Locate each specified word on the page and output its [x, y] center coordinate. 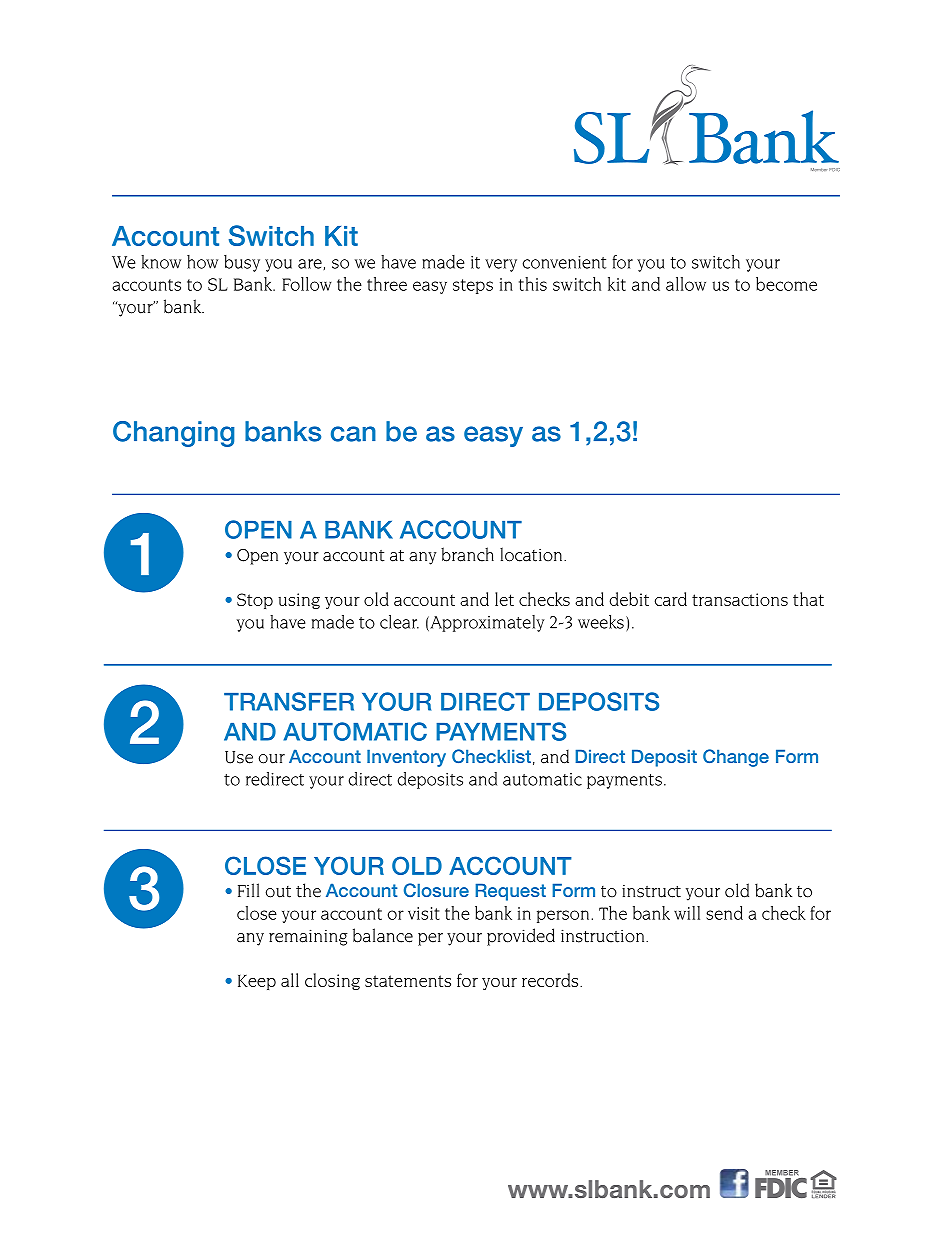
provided [521, 937]
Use [239, 757]
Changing [173, 434]
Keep [257, 982]
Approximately [486, 623]
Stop [255, 601]
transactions [740, 599]
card [671, 599]
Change [736, 758]
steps [473, 286]
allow [686, 284]
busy [242, 263]
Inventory [406, 758]
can [353, 434]
